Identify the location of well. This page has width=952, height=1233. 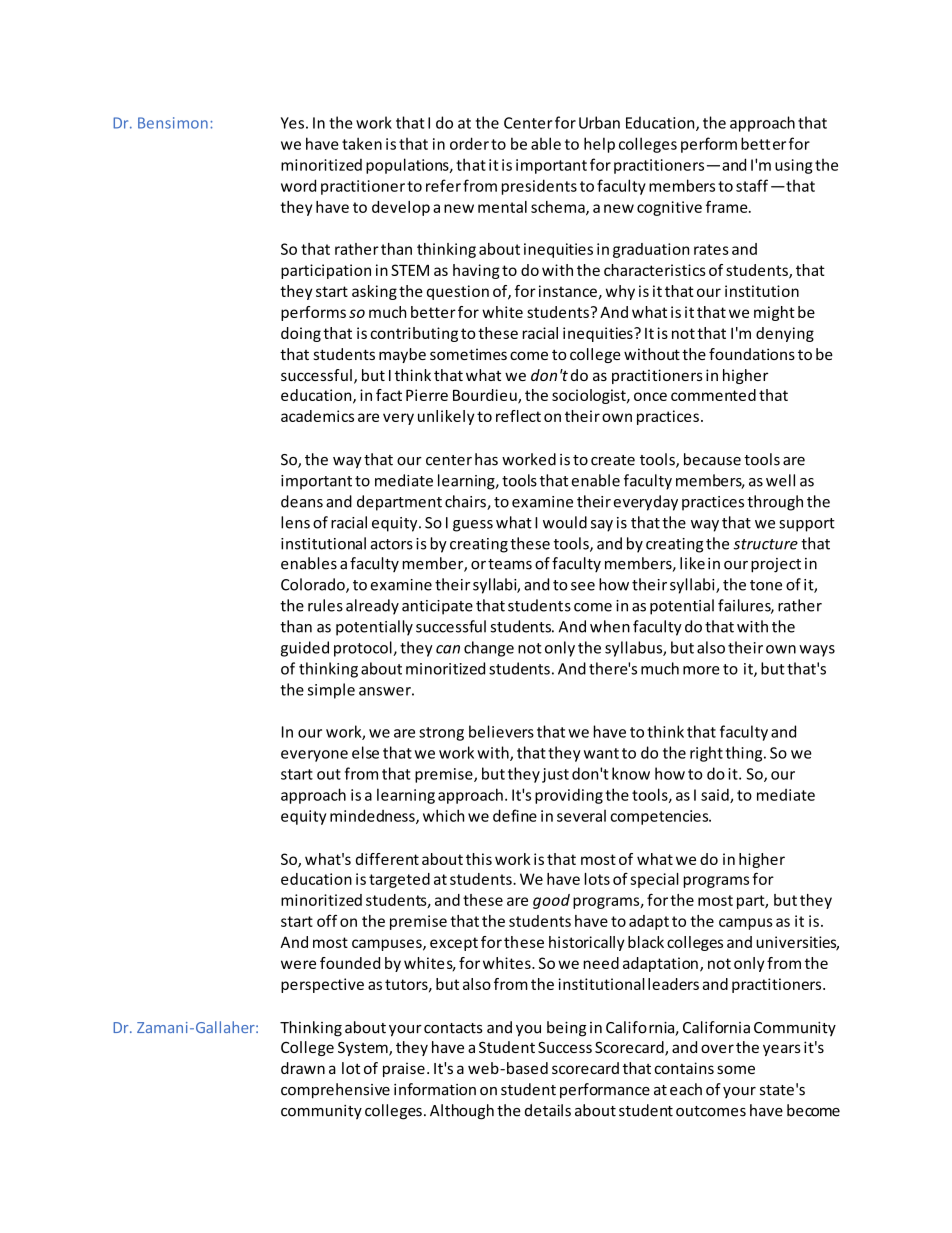
(780, 480).
